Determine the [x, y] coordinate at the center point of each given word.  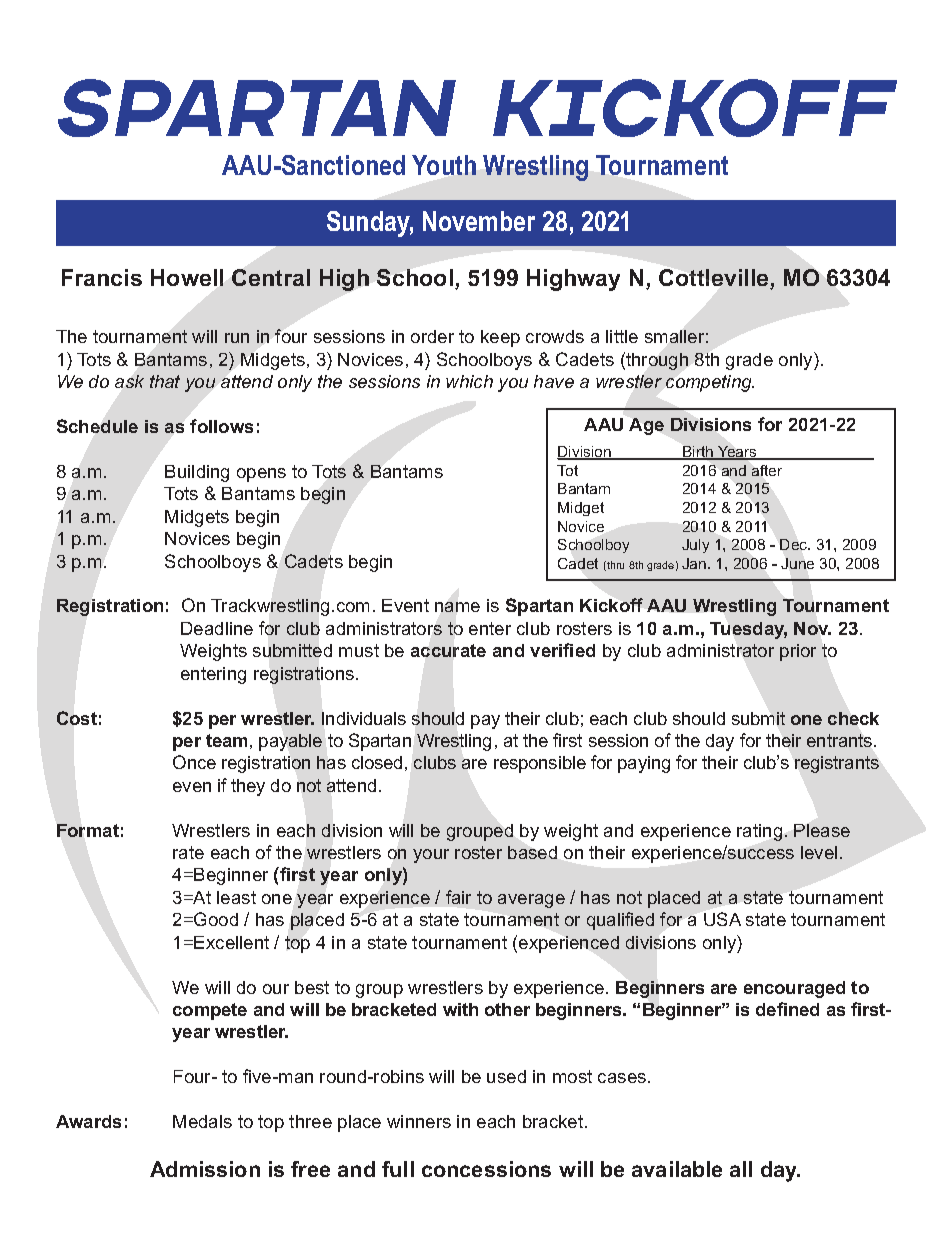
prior [798, 652]
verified [562, 650]
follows [221, 426]
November [479, 221]
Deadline [217, 628]
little [622, 336]
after [767, 470]
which [469, 381]
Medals [202, 1121]
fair [458, 897]
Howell [187, 277]
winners [419, 1121]
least [236, 897]
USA [722, 919]
